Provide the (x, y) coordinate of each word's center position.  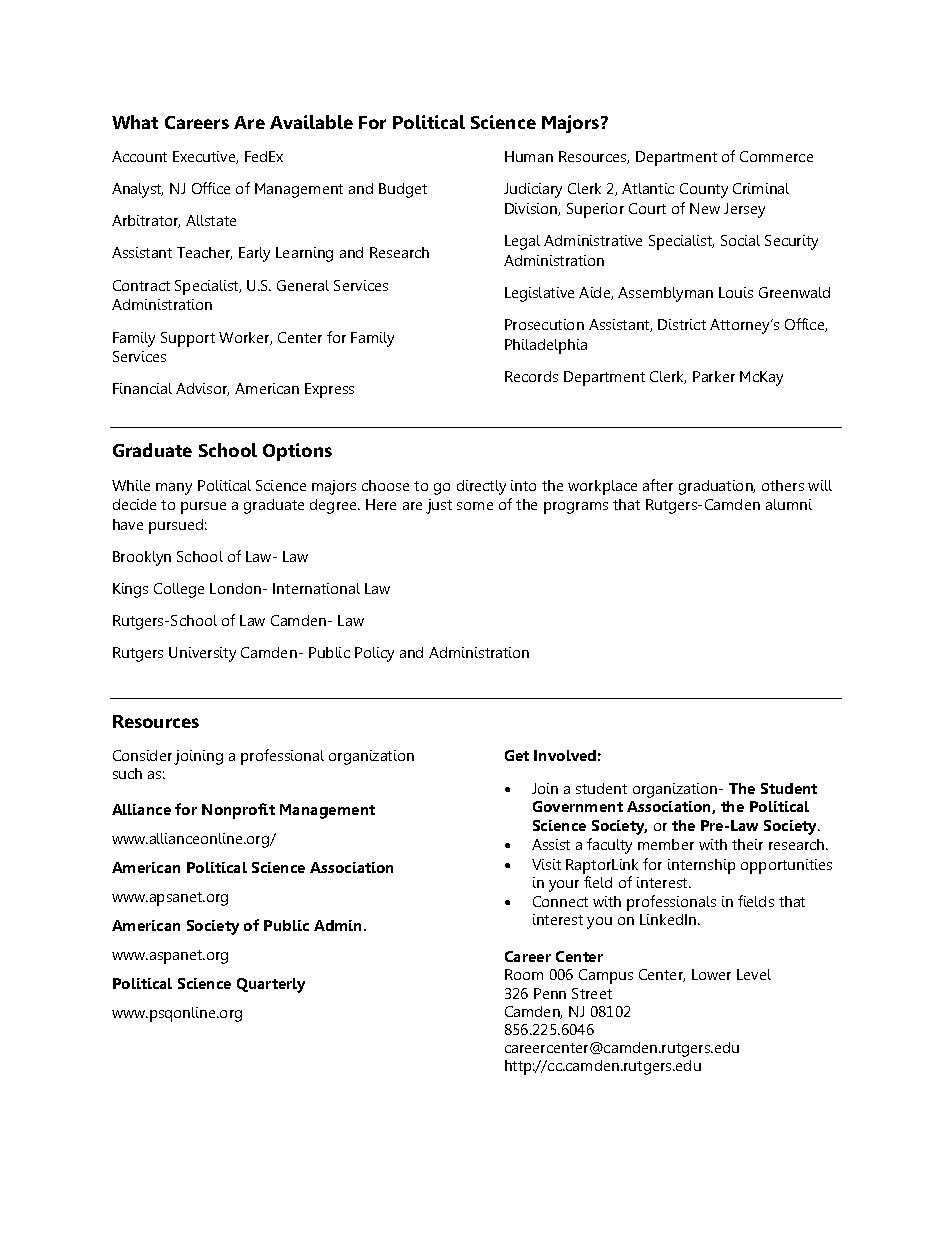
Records (531, 376)
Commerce (776, 156)
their (747, 844)
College (179, 590)
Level (754, 974)
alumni (789, 504)
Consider (142, 755)
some (475, 506)
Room (524, 974)
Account (139, 156)
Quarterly (271, 985)
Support (188, 339)
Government (578, 806)
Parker (714, 376)
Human (529, 156)
